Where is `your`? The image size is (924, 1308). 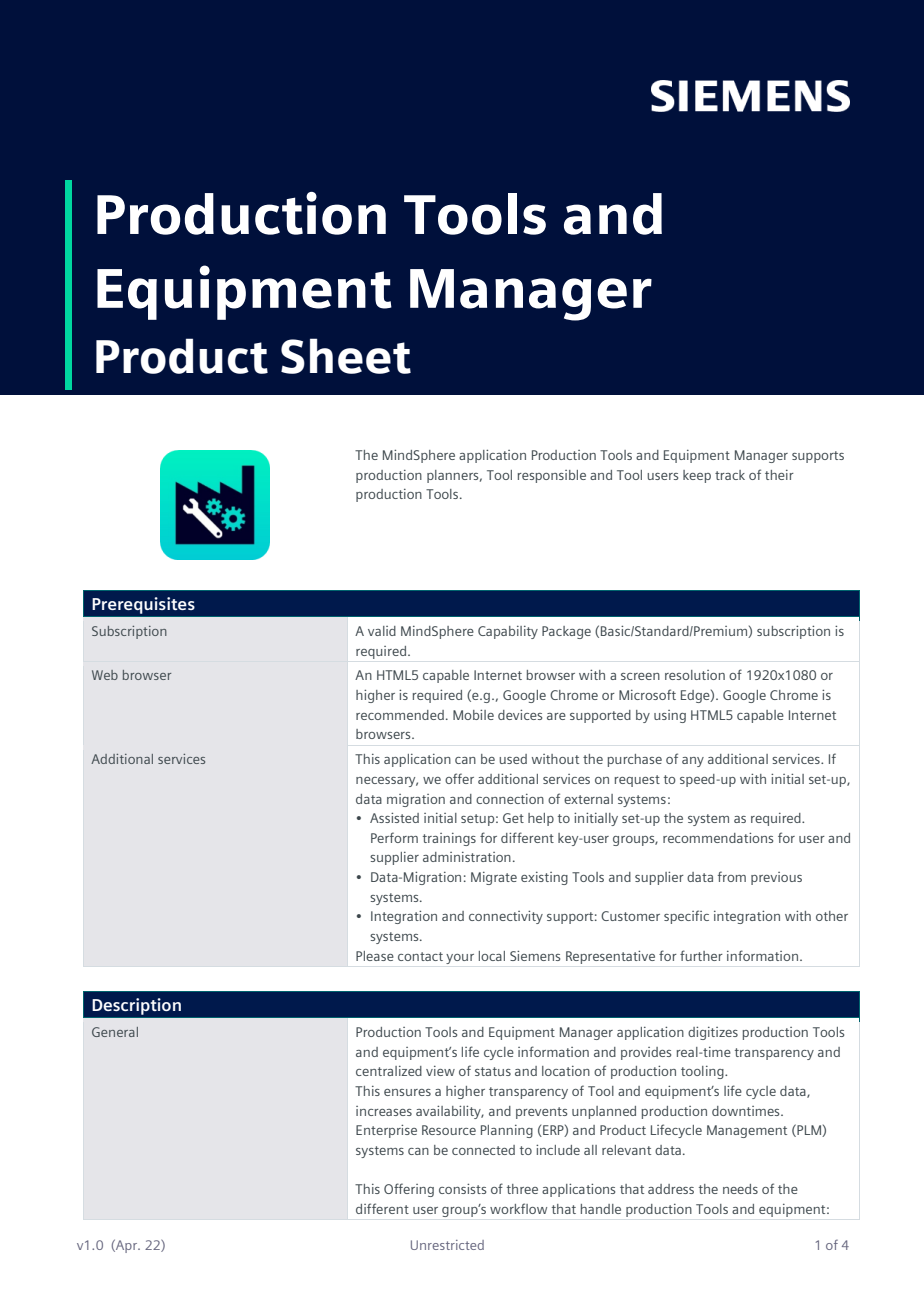 your is located at coordinates (460, 959).
